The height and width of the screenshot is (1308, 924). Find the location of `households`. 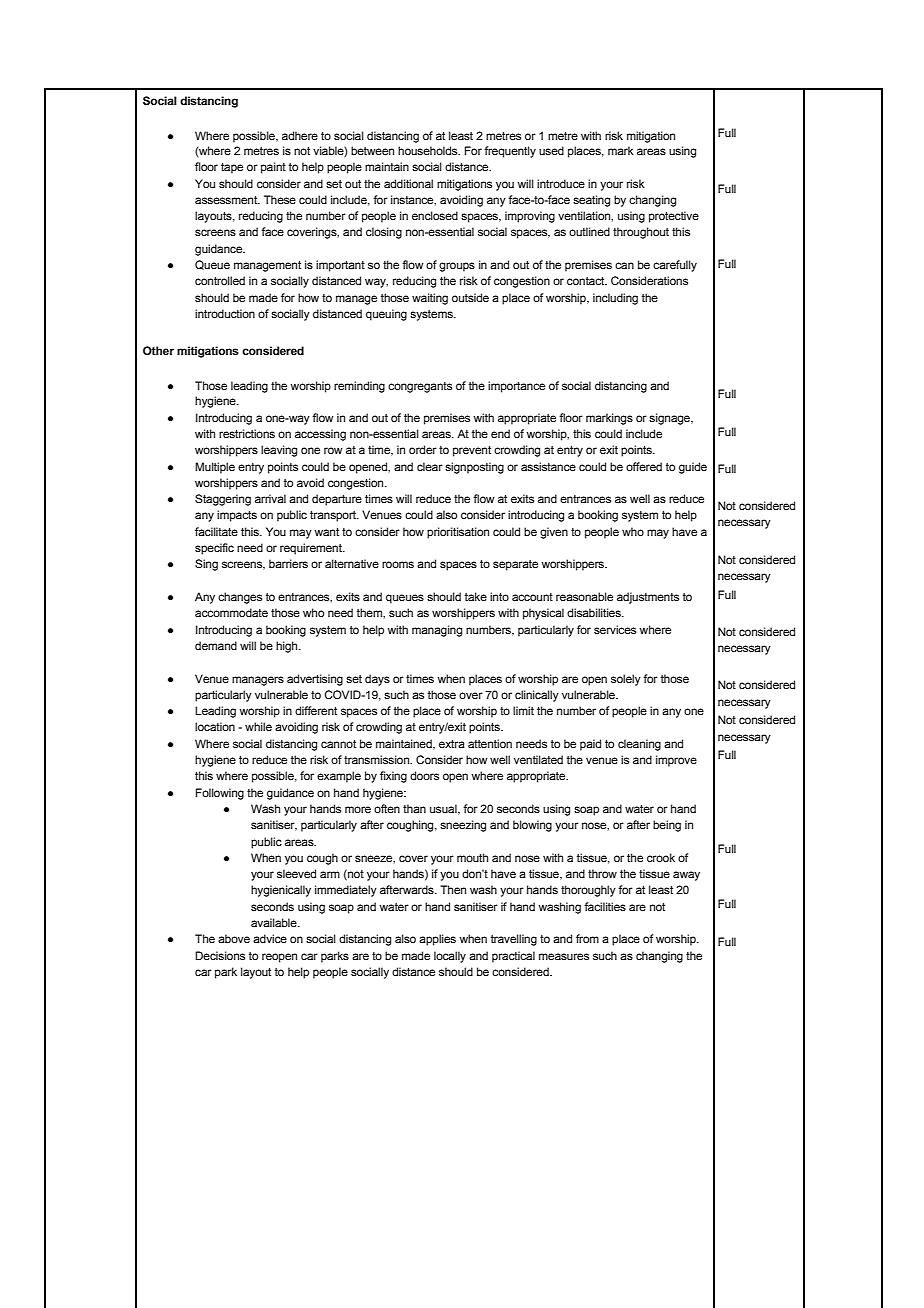

households is located at coordinates (429, 150).
